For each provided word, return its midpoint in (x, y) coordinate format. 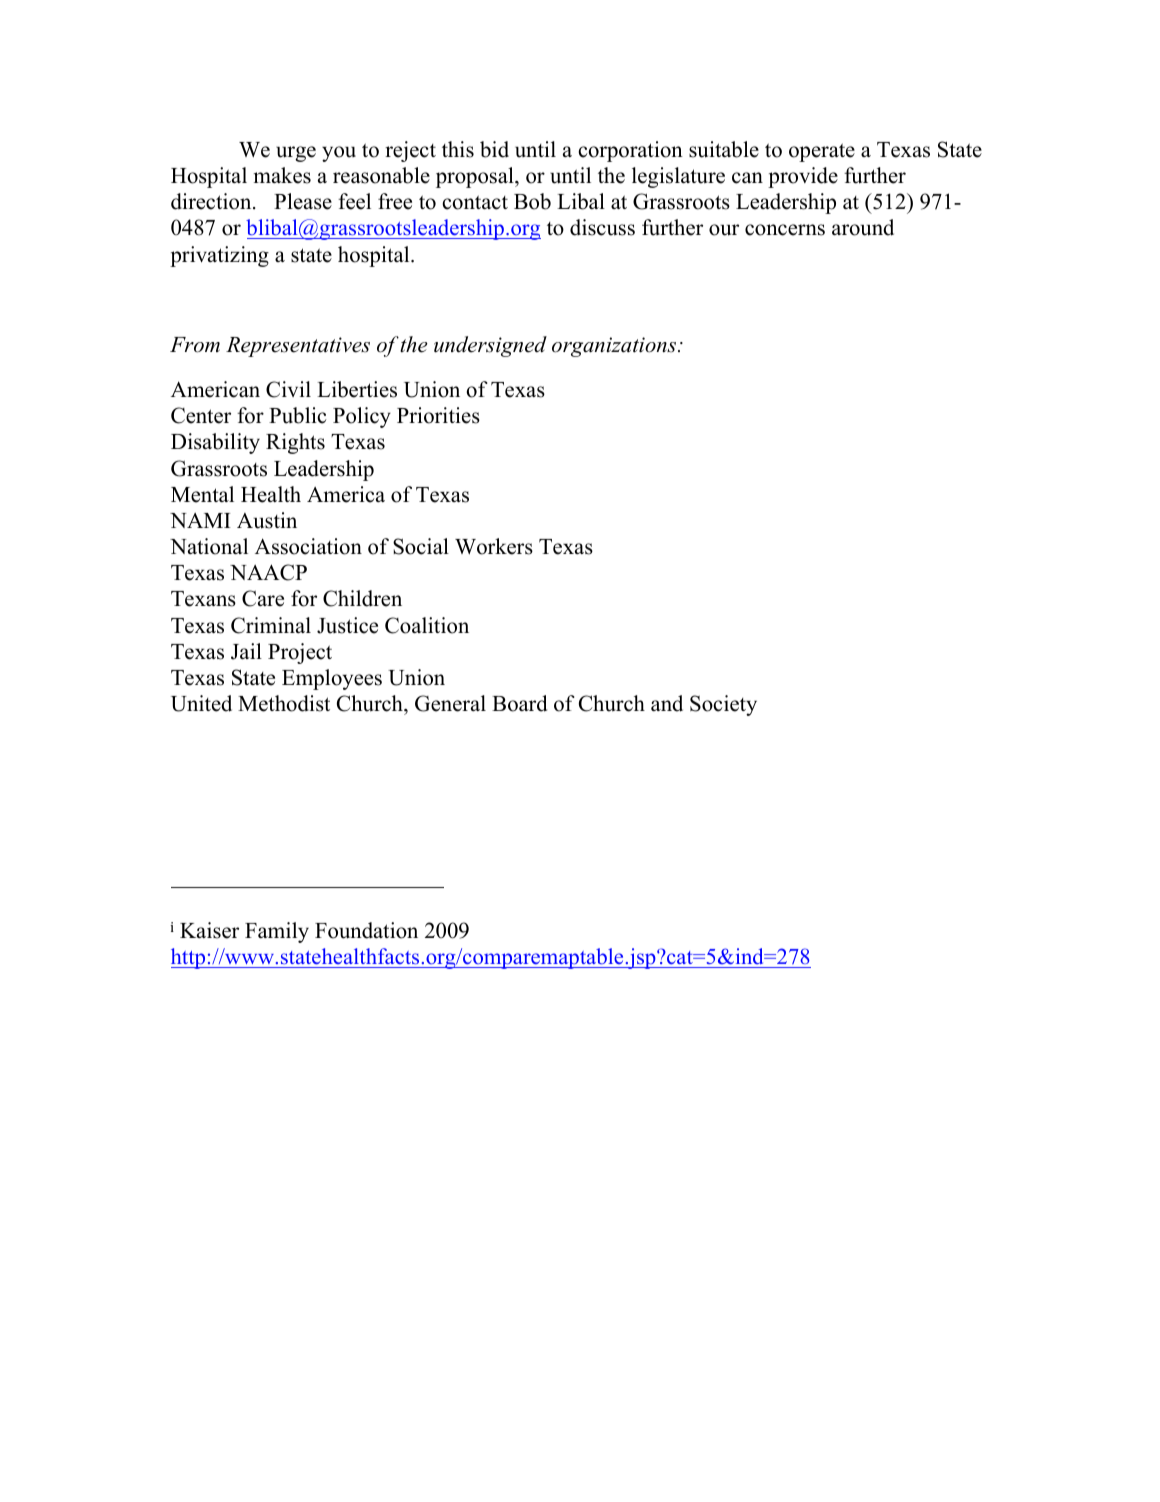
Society (723, 705)
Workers (494, 546)
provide (803, 177)
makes (282, 175)
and (667, 703)
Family (277, 932)
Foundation (366, 930)
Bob (532, 201)
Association (308, 546)
